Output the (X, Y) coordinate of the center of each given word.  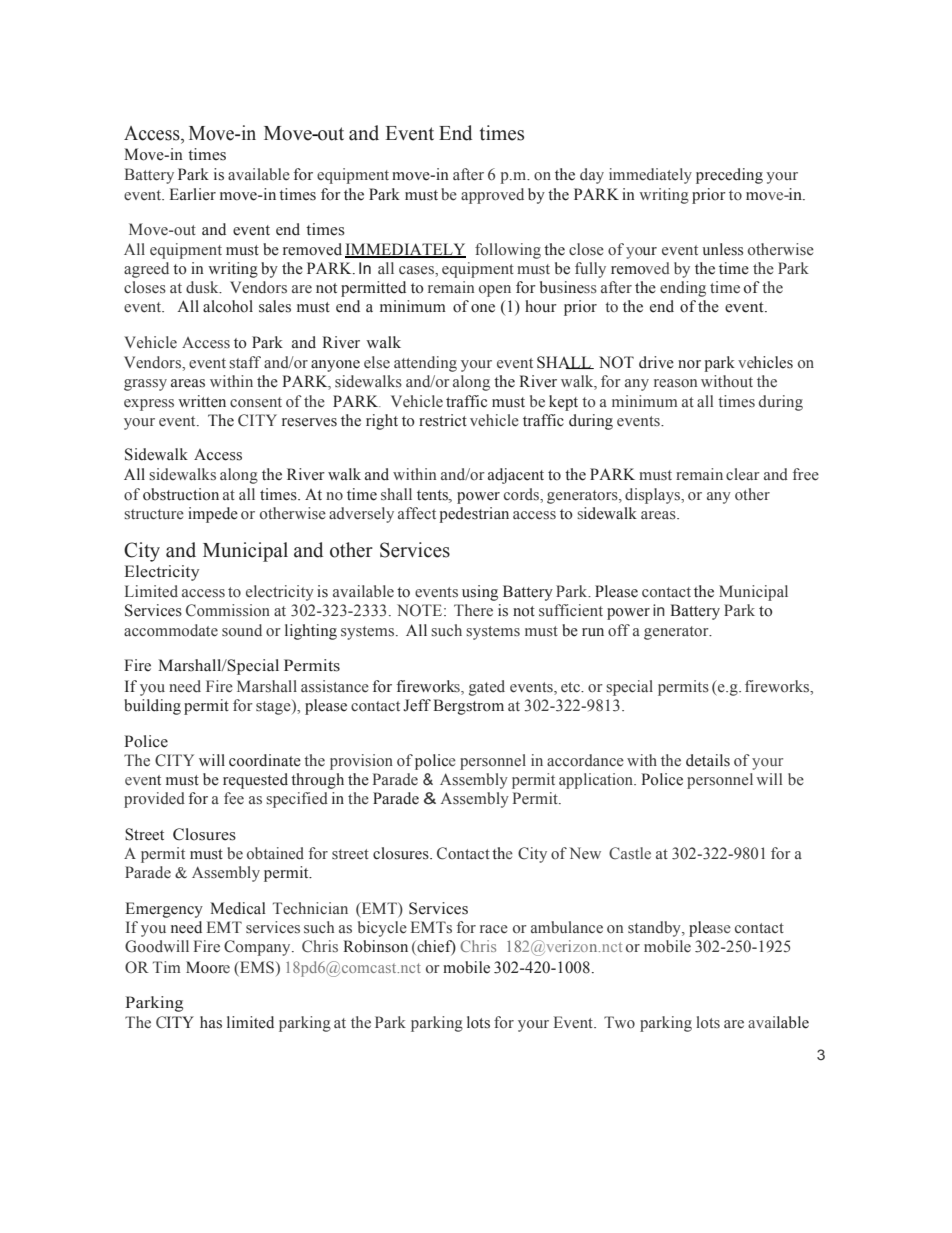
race (494, 929)
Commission (228, 610)
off (619, 630)
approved (492, 196)
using (480, 593)
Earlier (192, 194)
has (211, 1022)
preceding (729, 176)
